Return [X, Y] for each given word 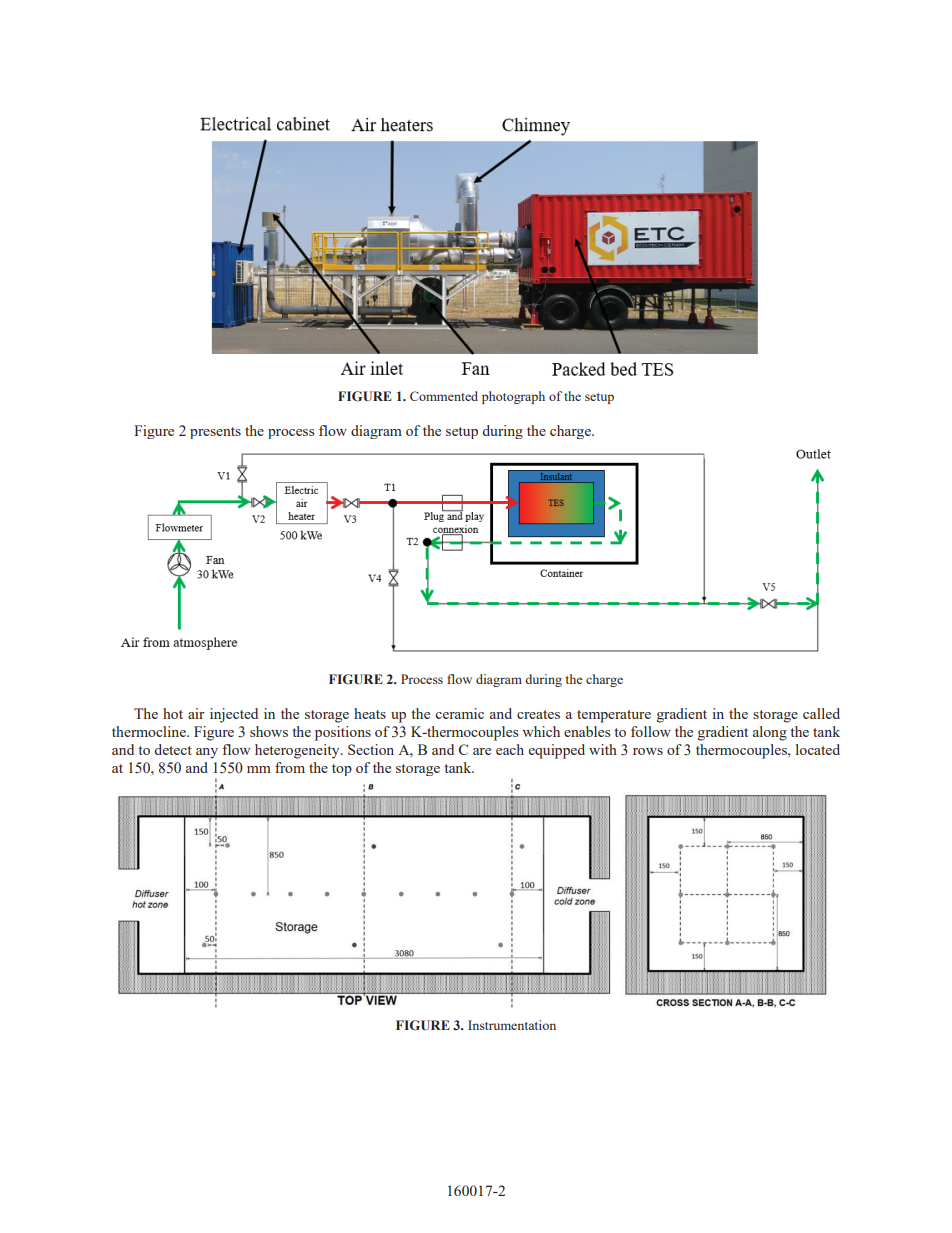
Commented [444, 396]
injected [234, 715]
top [342, 770]
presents [215, 433]
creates [538, 714]
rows [648, 751]
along [770, 733]
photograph [513, 397]
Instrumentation [512, 1025]
